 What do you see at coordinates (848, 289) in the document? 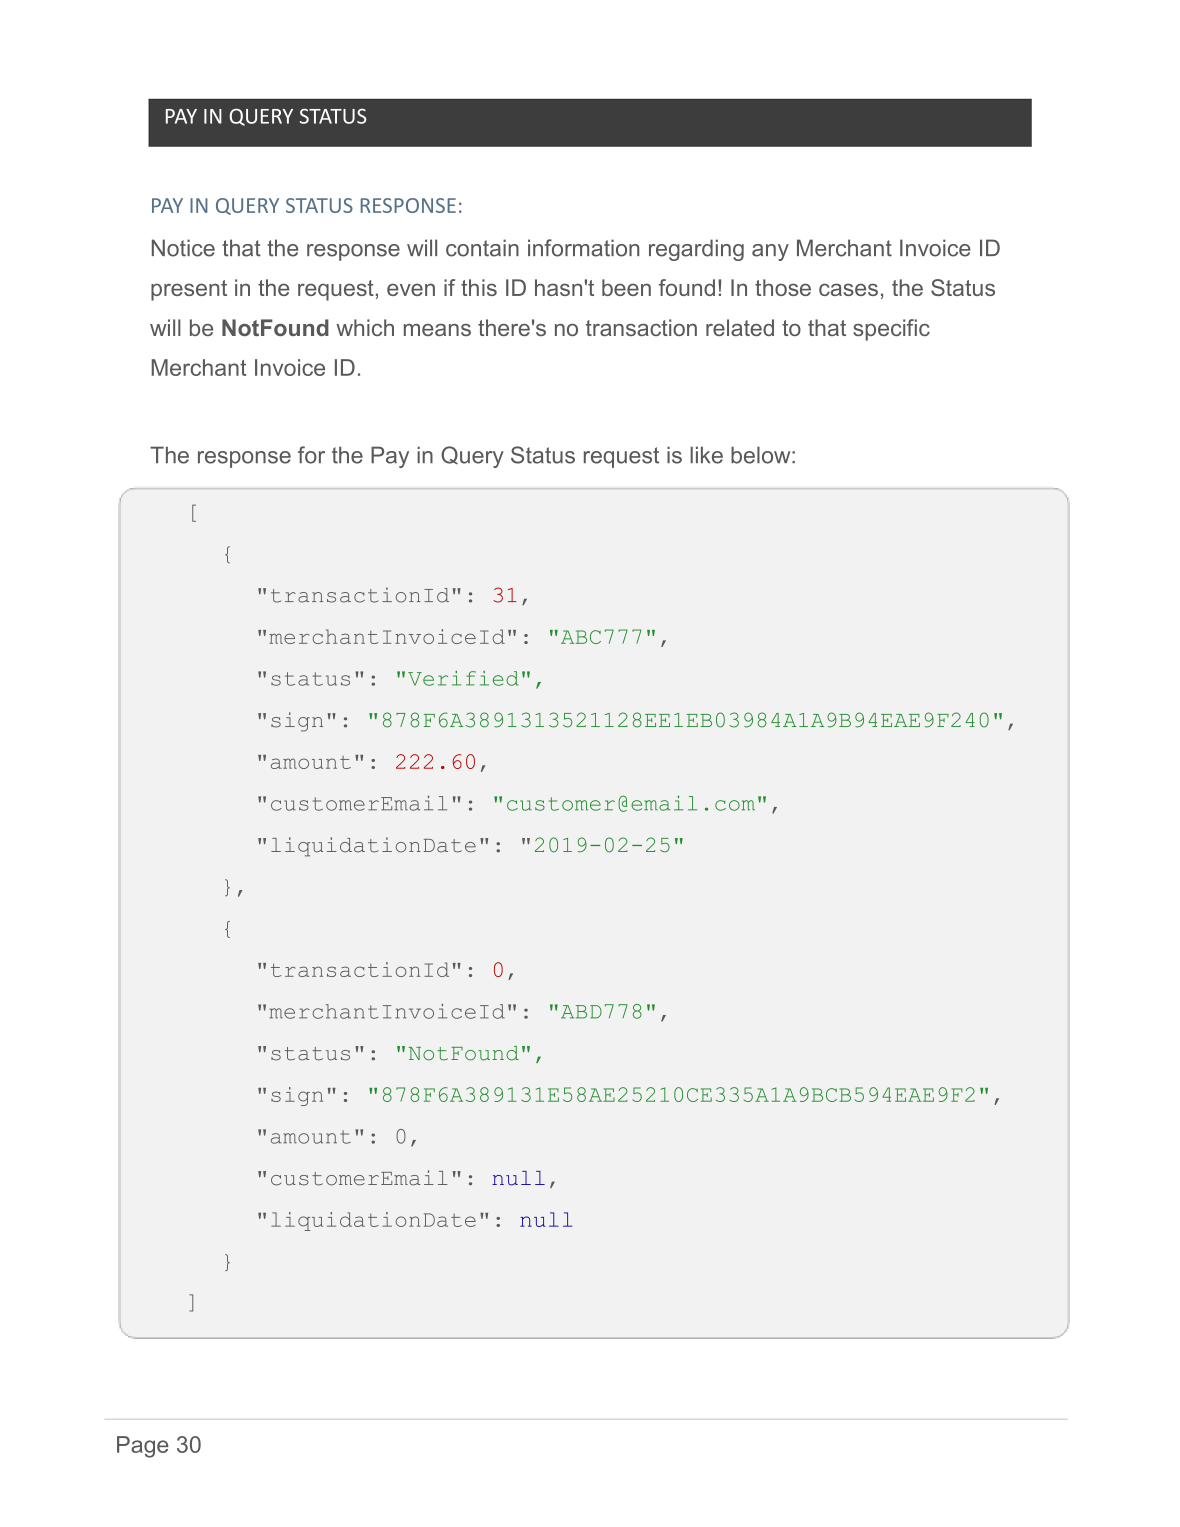
I see `cases` at bounding box center [848, 289].
